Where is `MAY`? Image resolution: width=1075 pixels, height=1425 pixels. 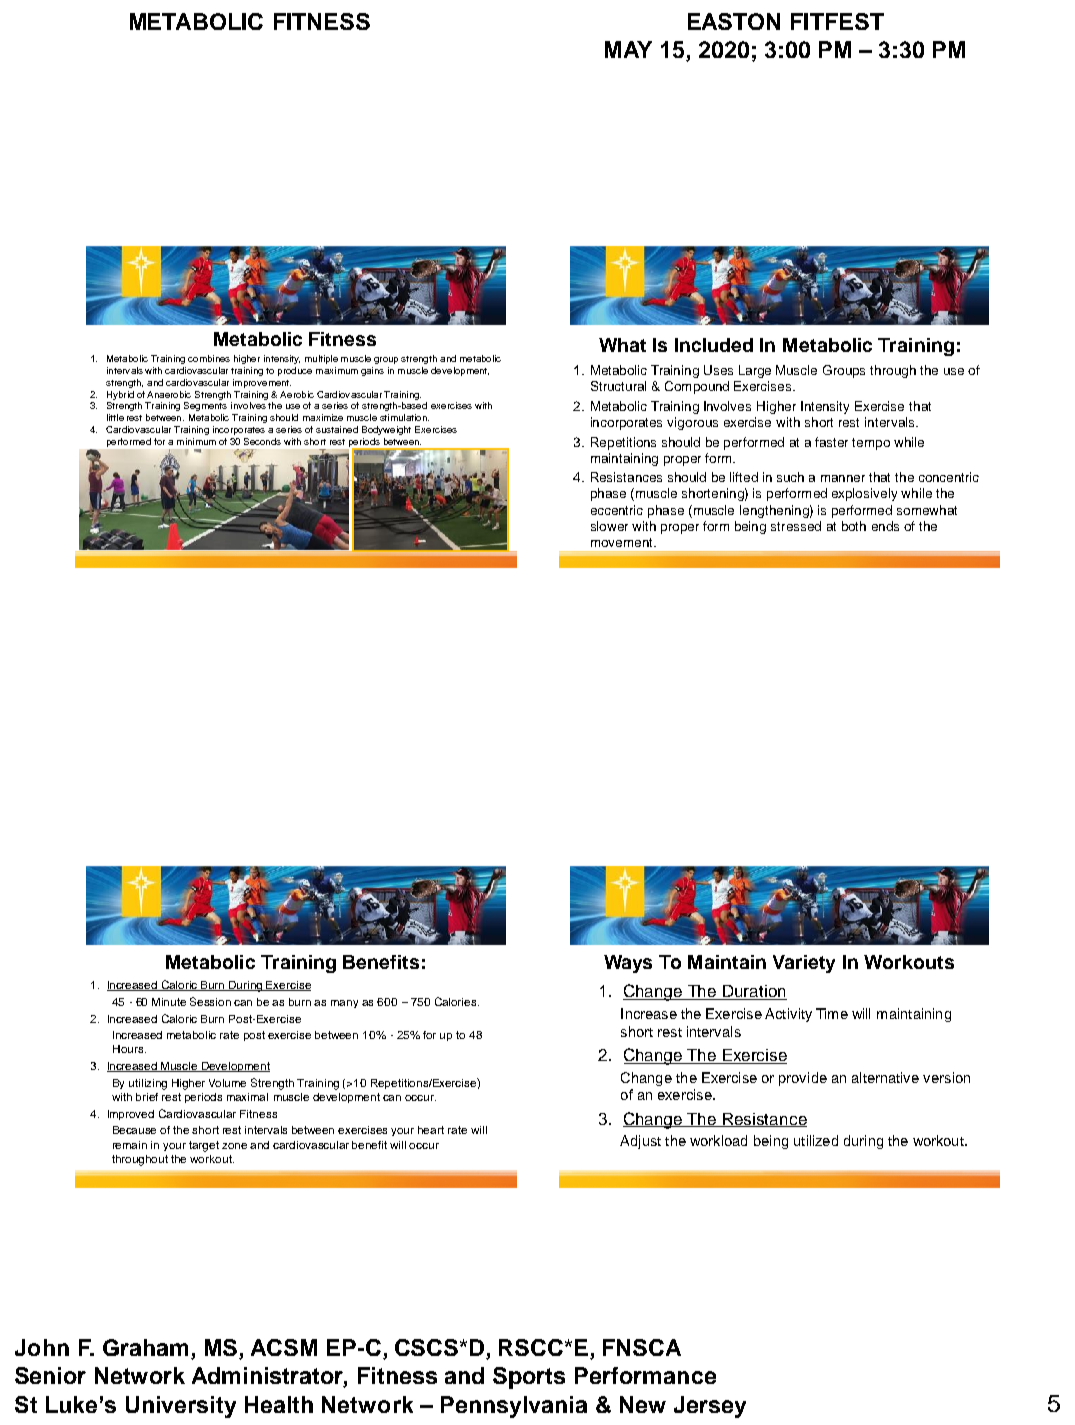 MAY is located at coordinates (628, 49).
